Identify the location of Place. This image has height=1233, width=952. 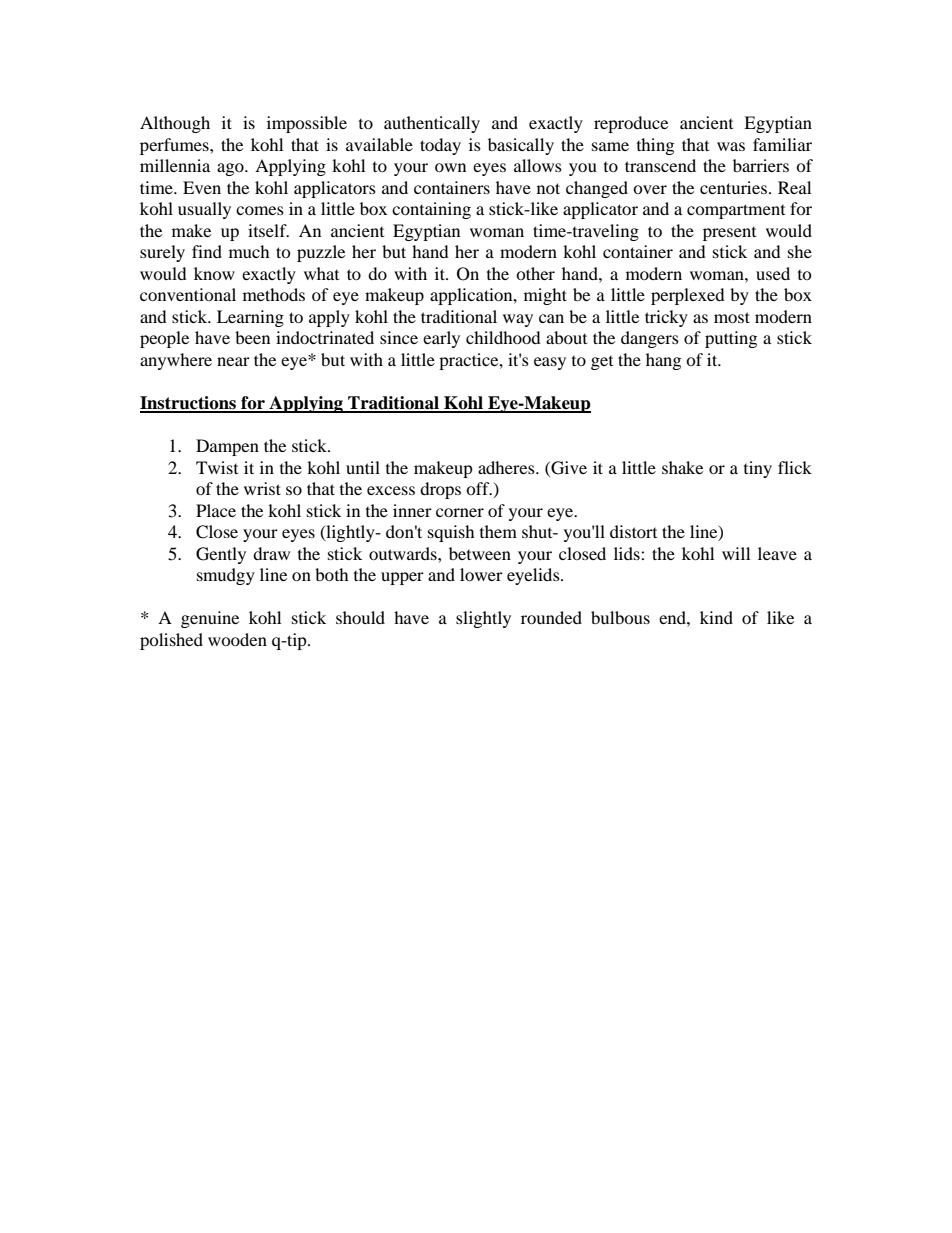
(216, 510).
